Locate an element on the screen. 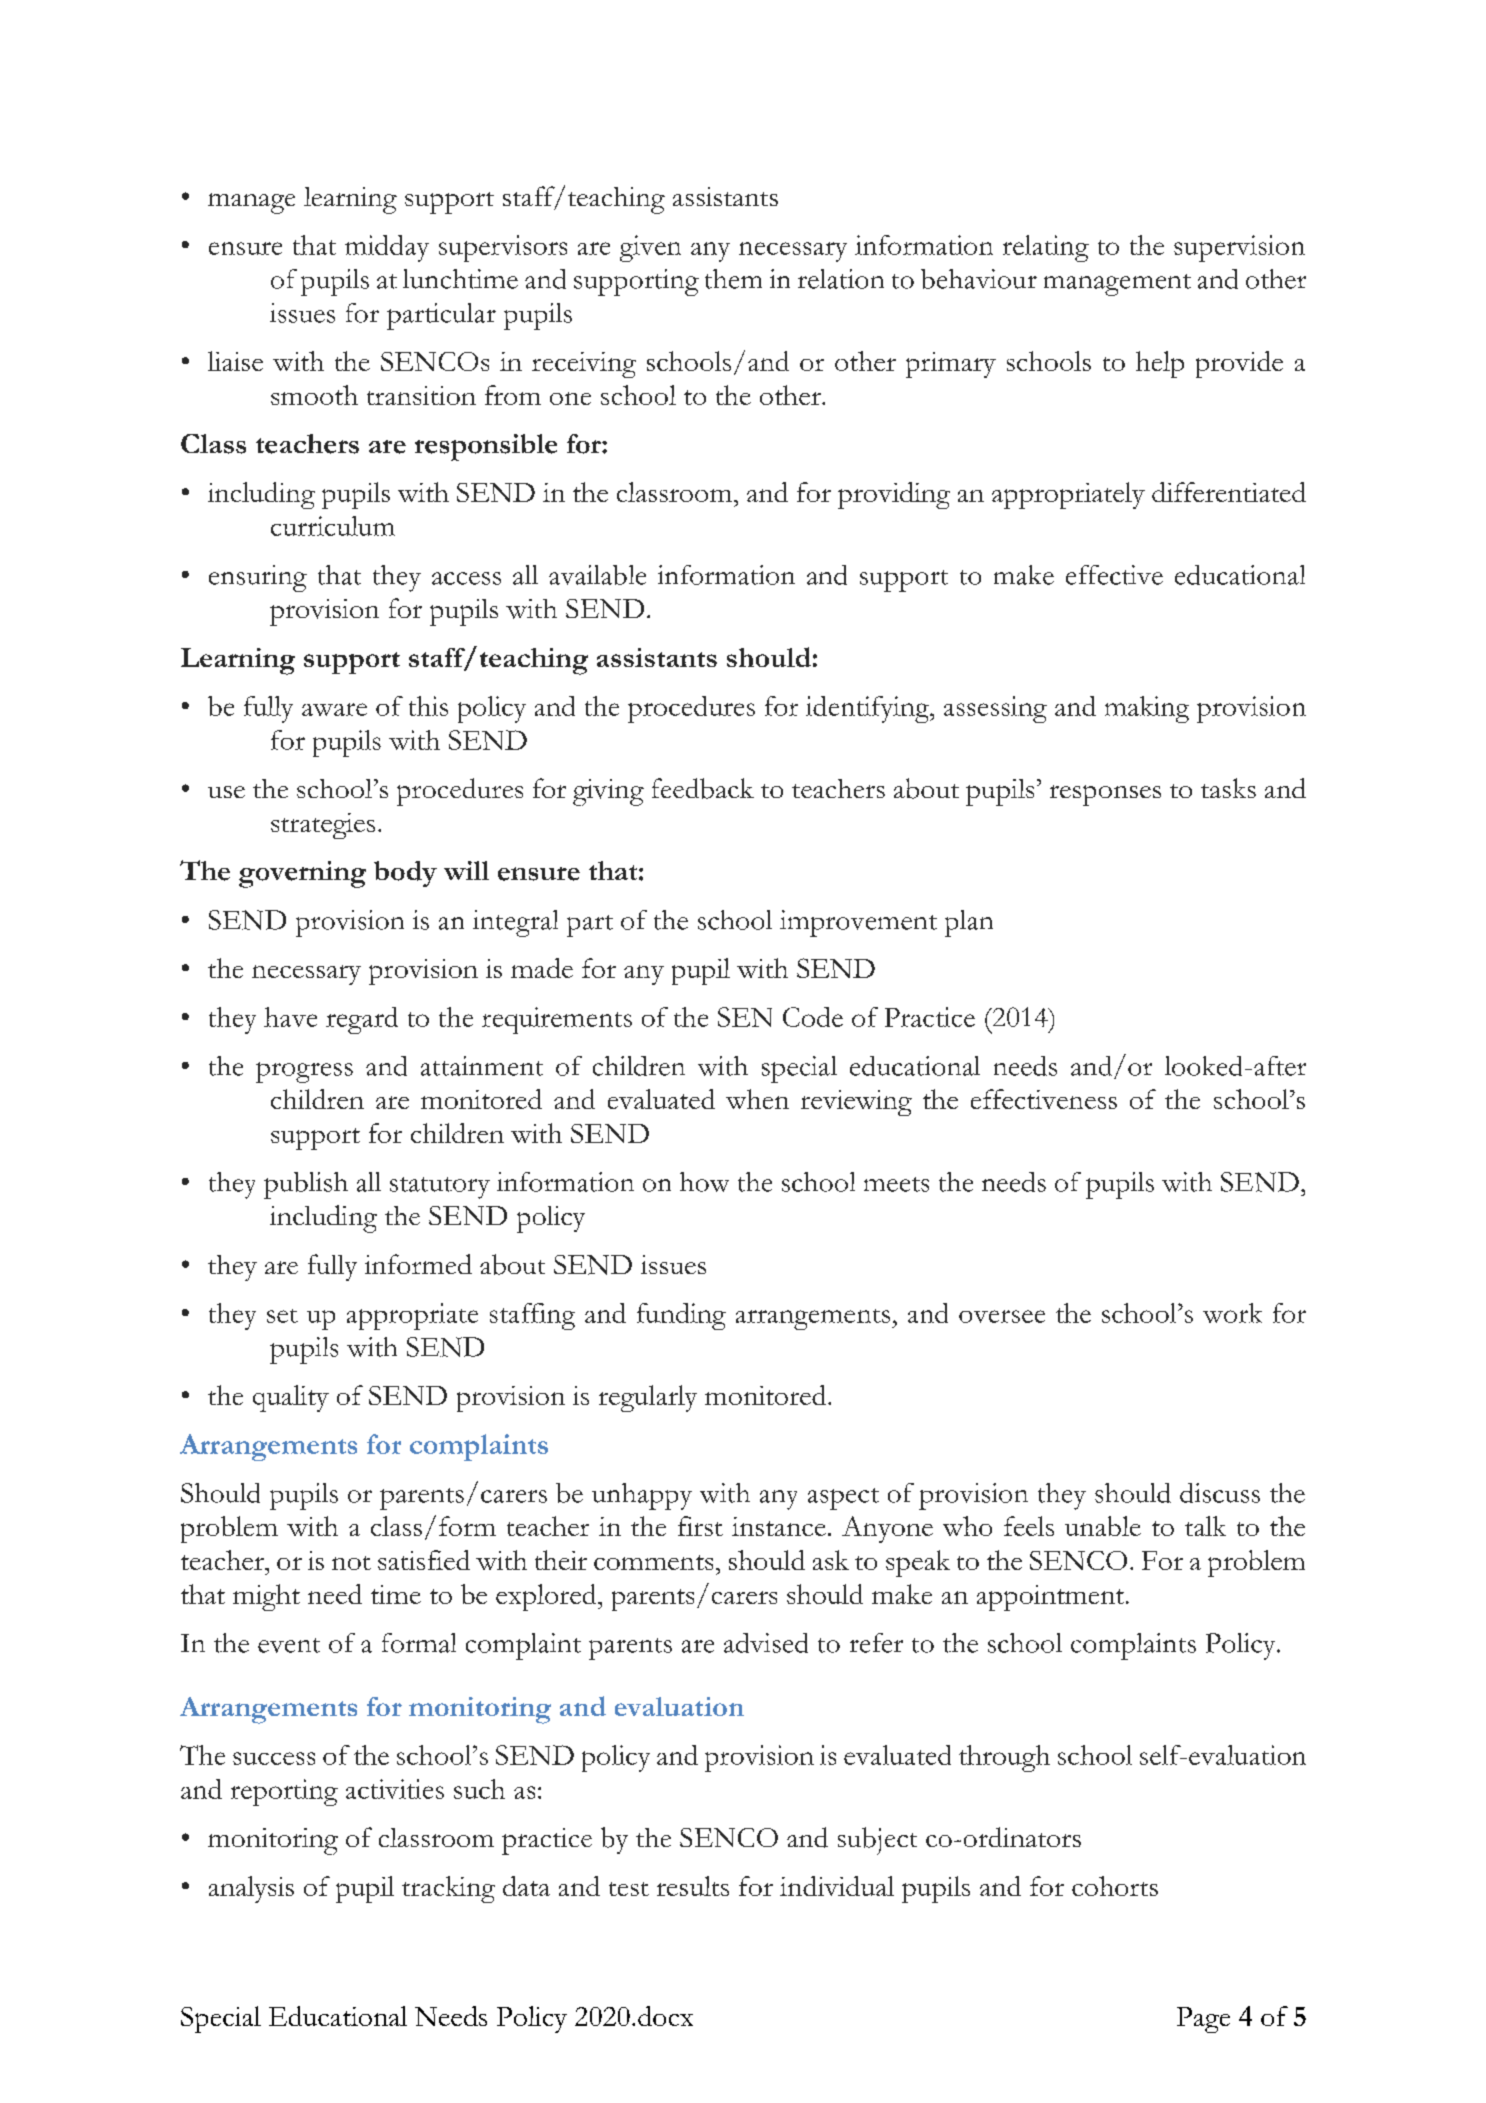 This screenshot has height=2103, width=1486. help is located at coordinates (1160, 364).
